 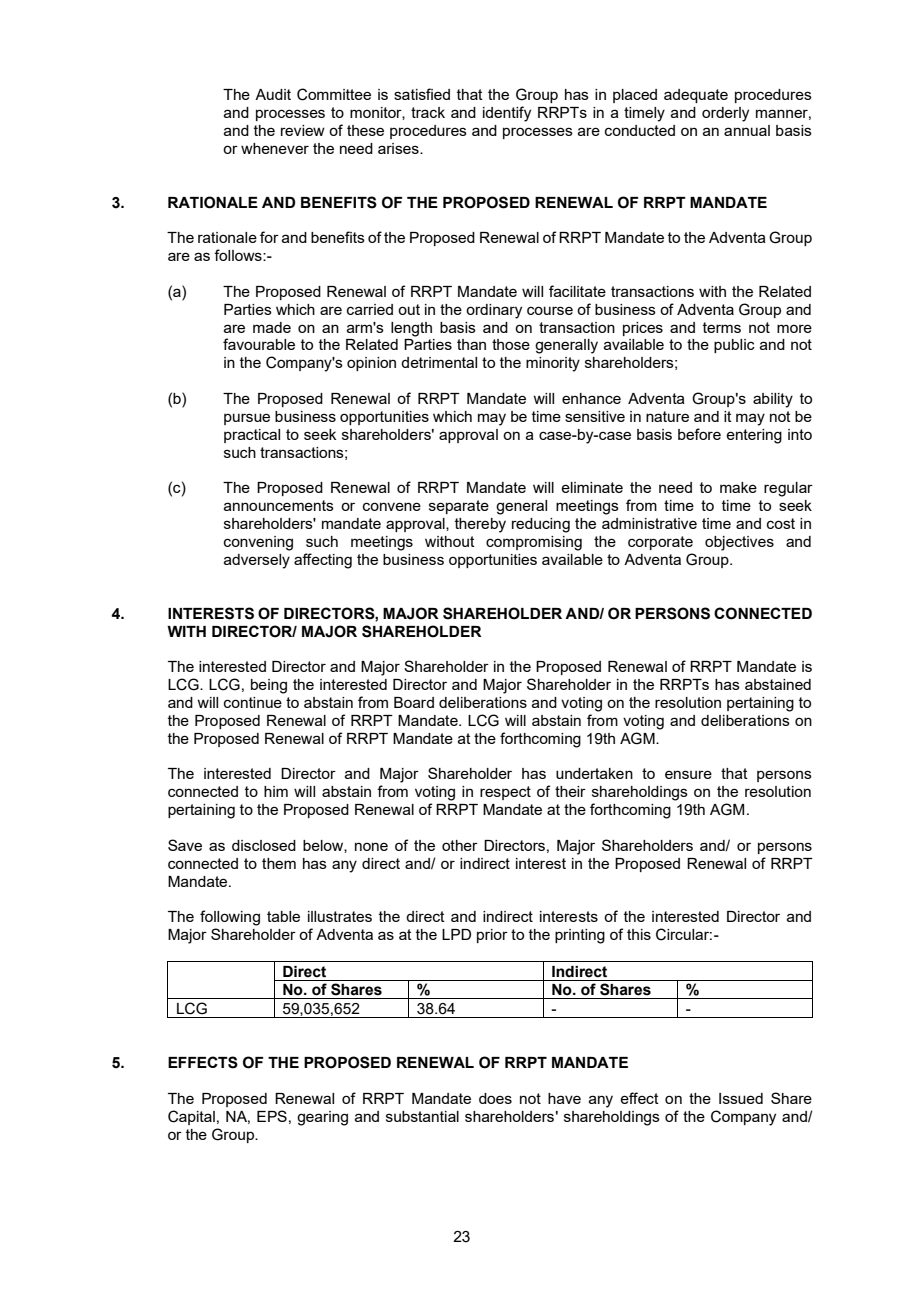 What do you see at coordinates (754, 436) in the image?
I see `entering` at bounding box center [754, 436].
